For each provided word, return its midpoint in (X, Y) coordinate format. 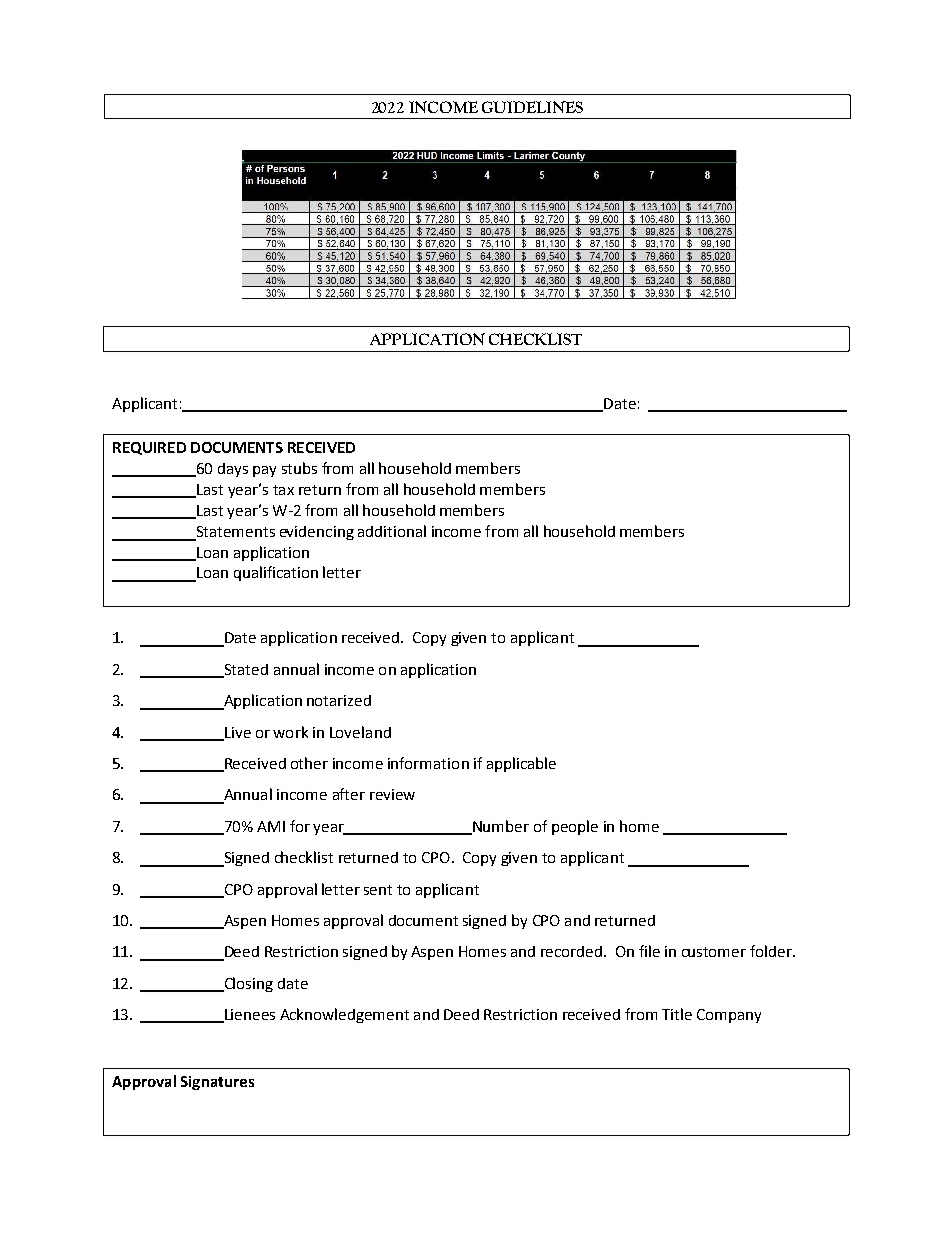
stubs (299, 468)
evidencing (317, 533)
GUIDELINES (532, 107)
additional (392, 531)
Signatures (217, 1083)
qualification (276, 573)
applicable (521, 764)
